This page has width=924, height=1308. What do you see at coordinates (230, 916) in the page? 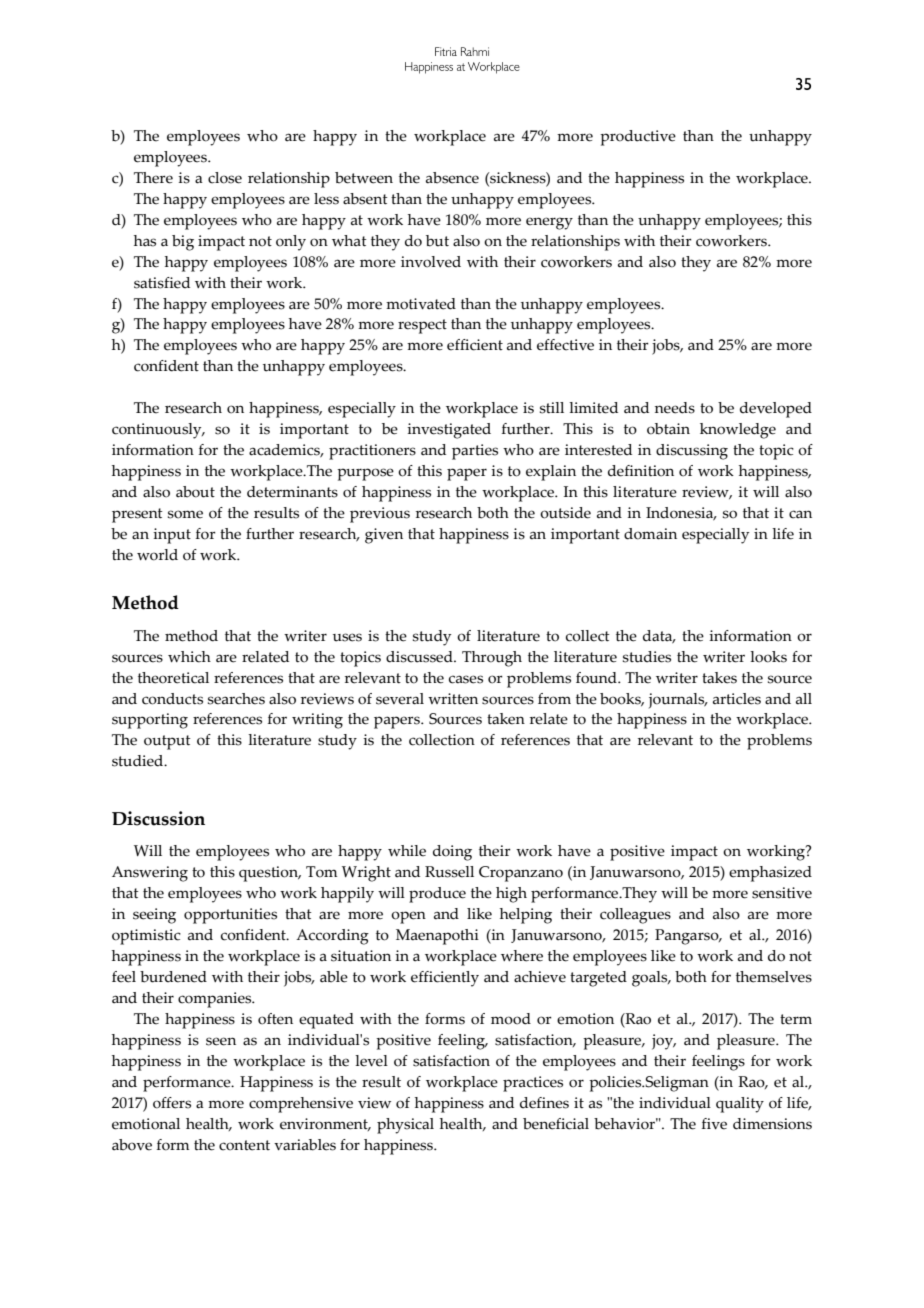
I see `opportunities` at bounding box center [230, 916].
